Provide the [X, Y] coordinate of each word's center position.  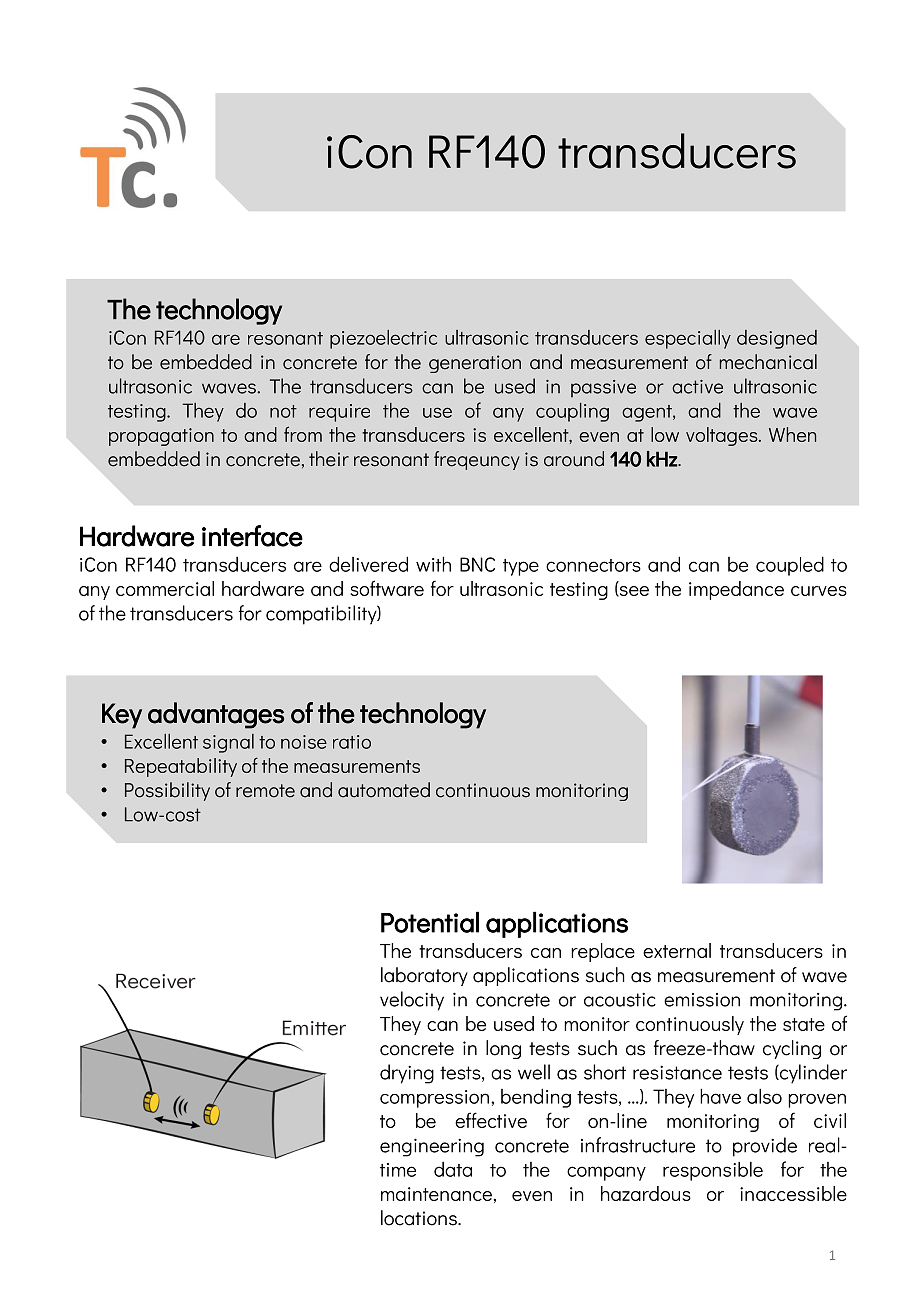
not [283, 411]
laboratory [424, 976]
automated [384, 790]
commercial [165, 588]
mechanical [768, 362]
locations [420, 1218]
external [677, 950]
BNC [477, 564]
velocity [412, 1001]
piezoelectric [383, 339]
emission [702, 1000]
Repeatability [181, 767]
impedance [736, 590]
